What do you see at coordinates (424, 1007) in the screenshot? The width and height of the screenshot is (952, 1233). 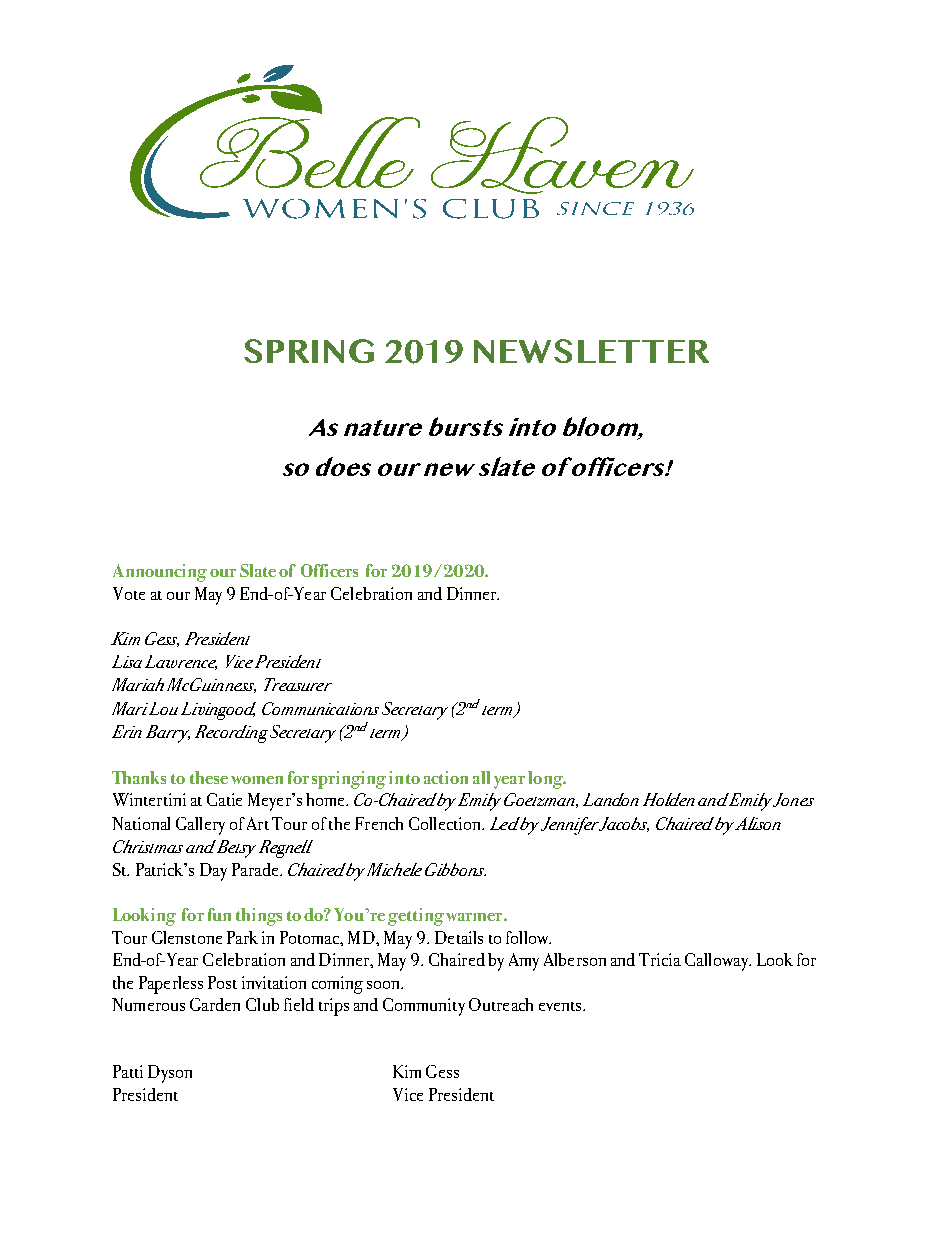 I see `Community` at bounding box center [424, 1007].
